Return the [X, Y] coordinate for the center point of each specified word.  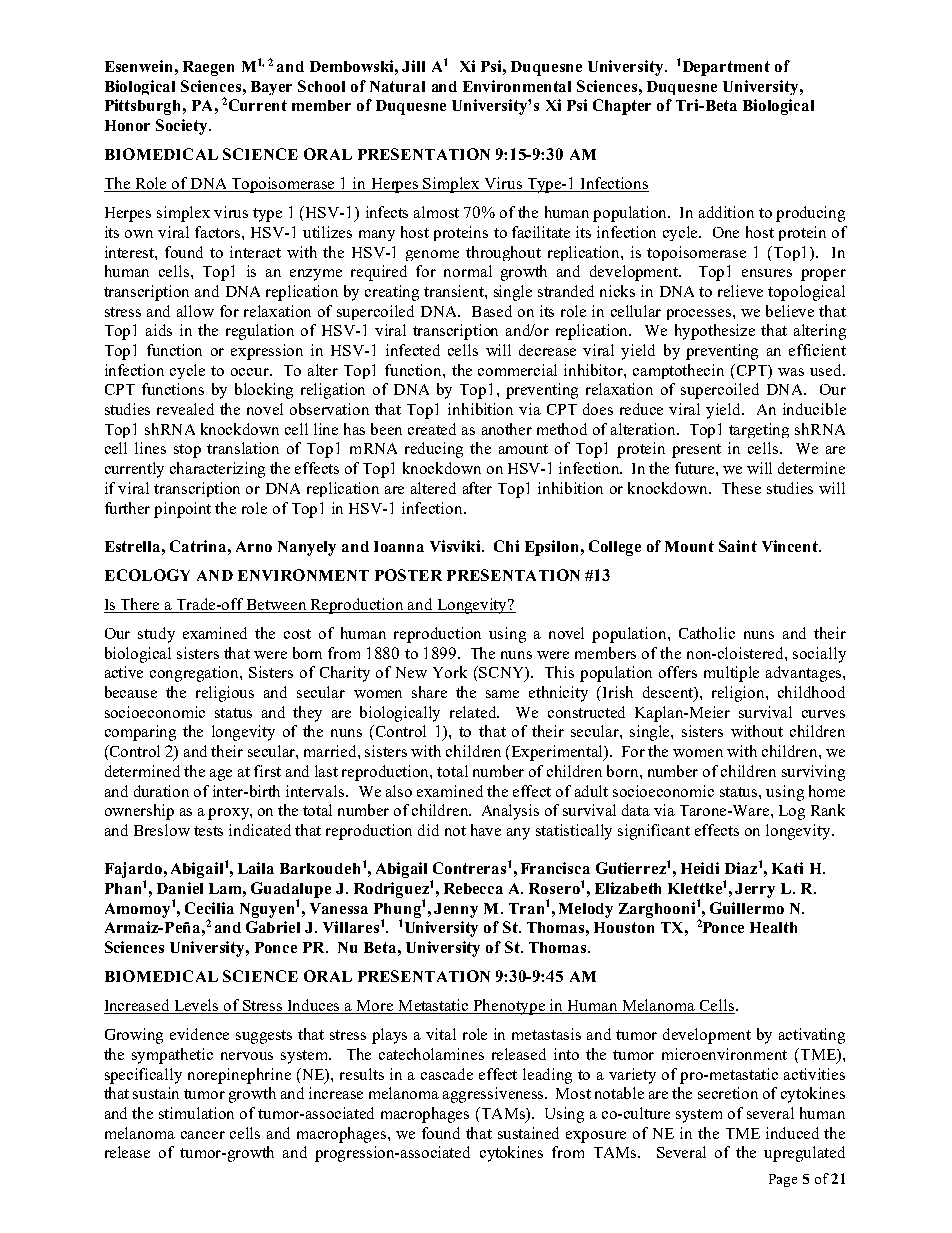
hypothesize [715, 332]
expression [267, 352]
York [450, 672]
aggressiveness [495, 1095]
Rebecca [473, 888]
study [156, 635]
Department [726, 68]
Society [183, 127]
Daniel [180, 888]
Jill [413, 66]
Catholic [707, 633]
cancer [203, 1135]
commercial [517, 370]
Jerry [755, 890]
